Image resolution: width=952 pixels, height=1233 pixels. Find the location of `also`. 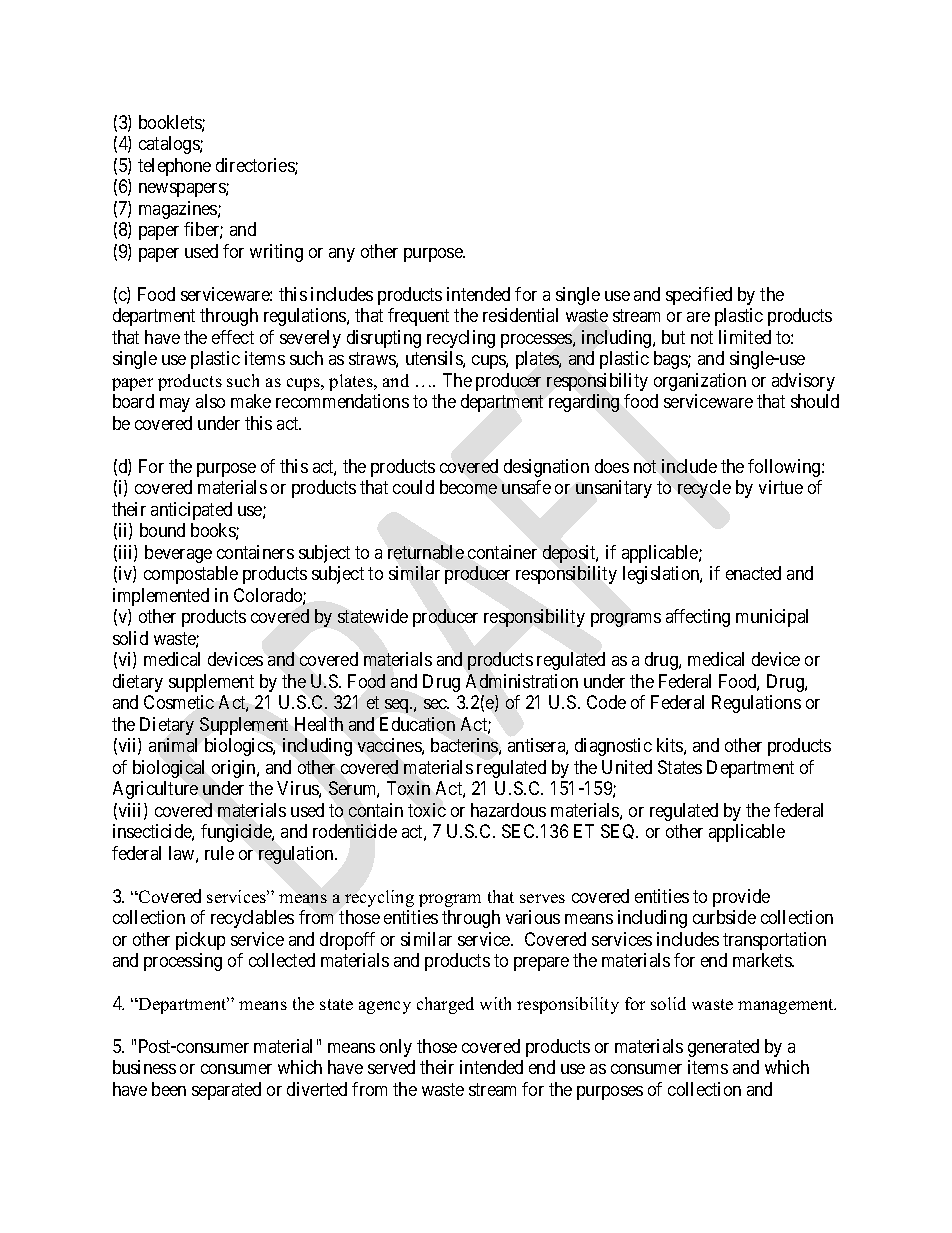

also is located at coordinates (210, 401).
